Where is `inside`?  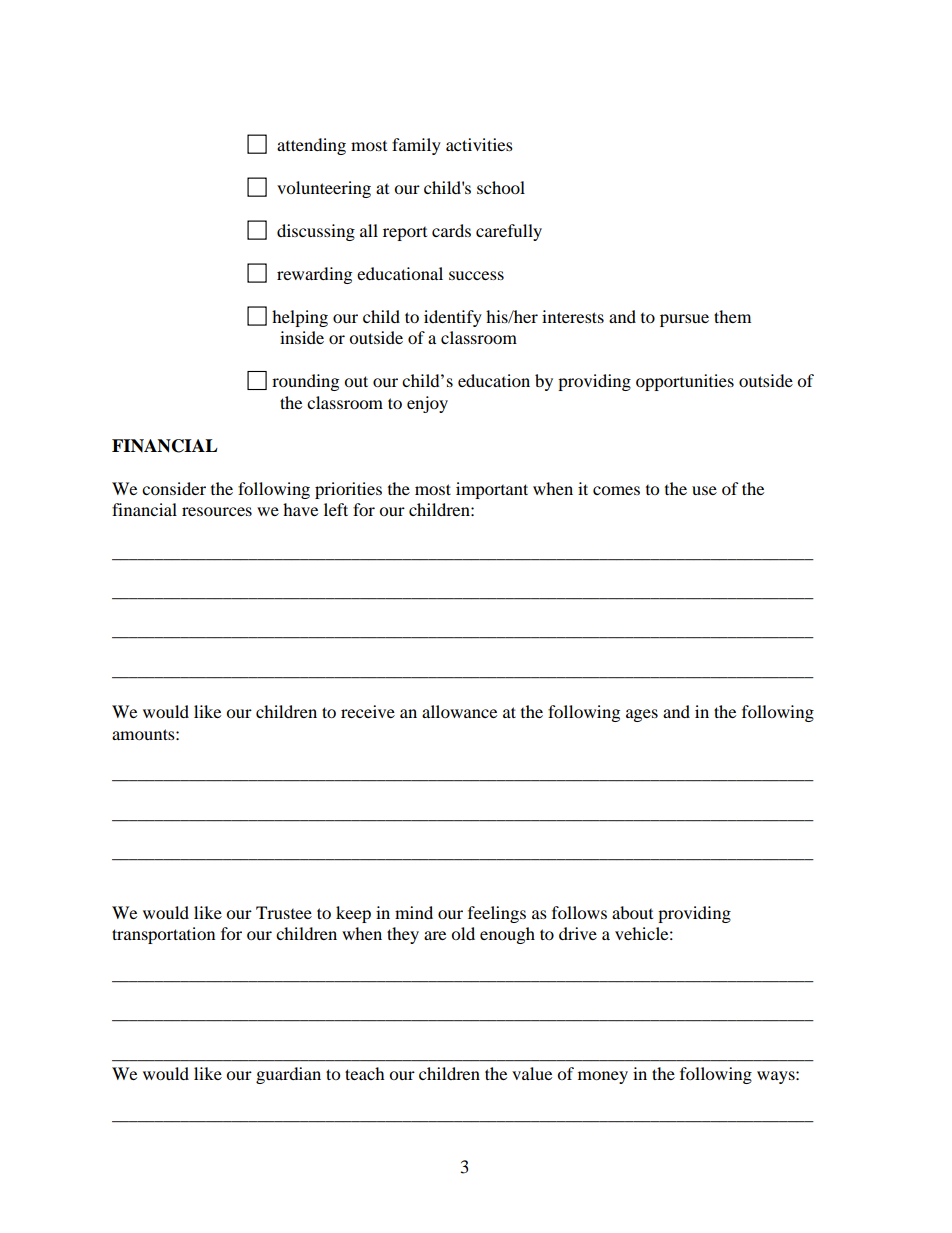 inside is located at coordinates (302, 337).
